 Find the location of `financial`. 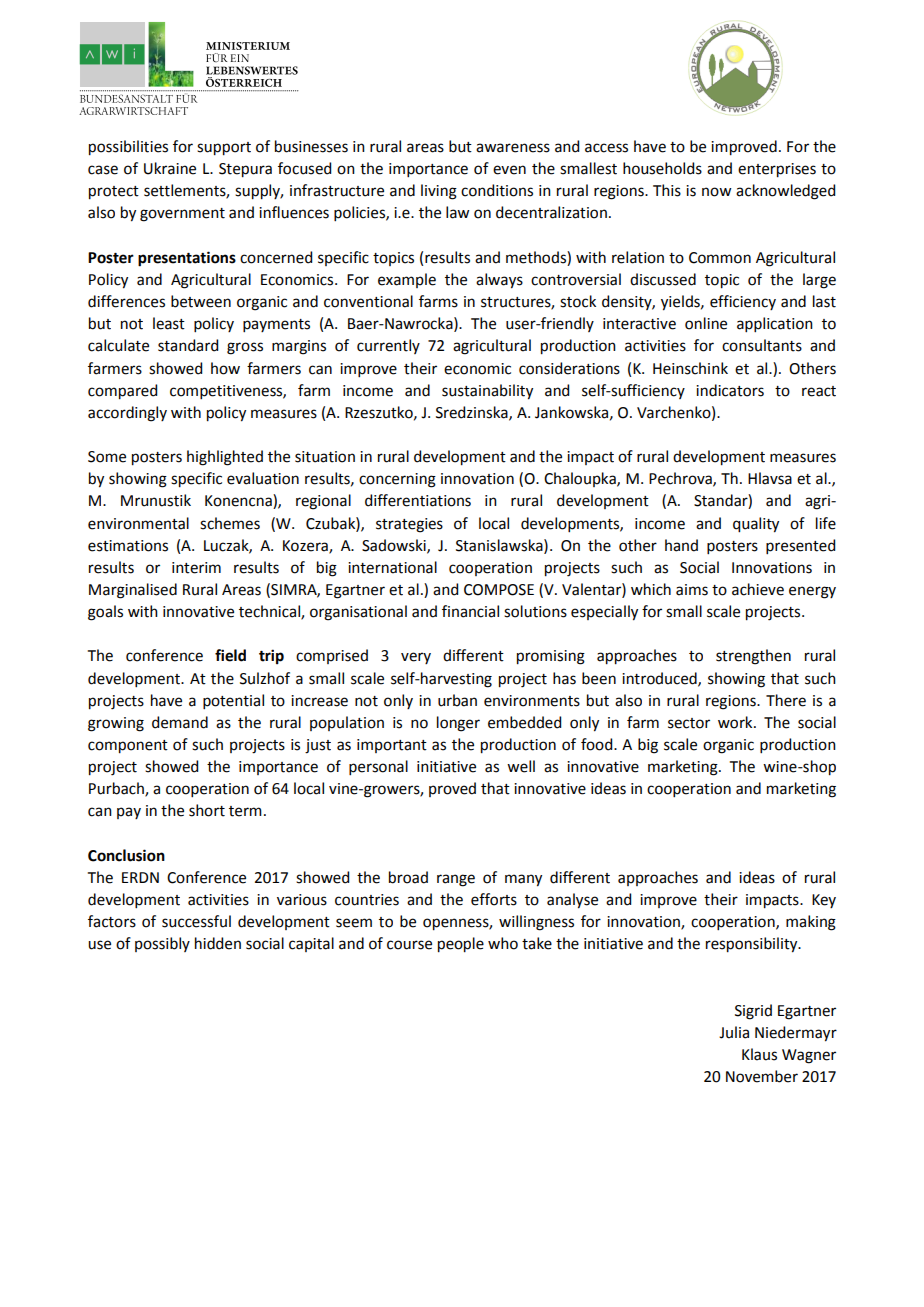

financial is located at coordinates (470, 611).
